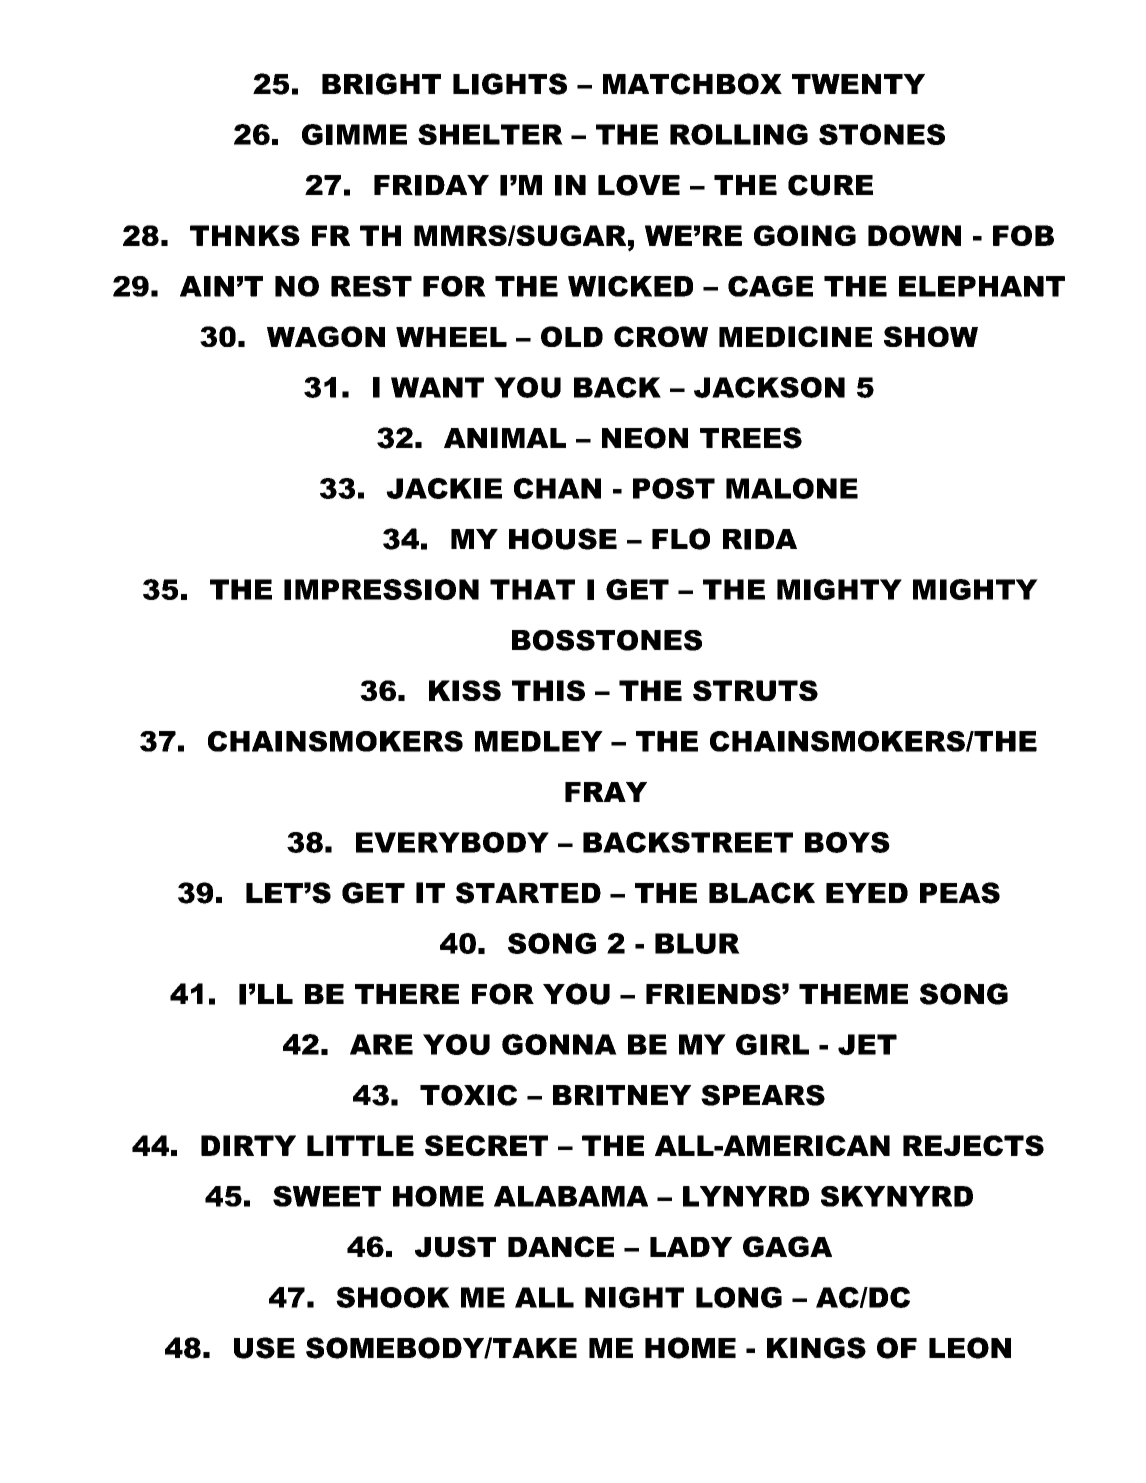 This screenshot has height=1483, width=1146. I want to click on SHOW, so click(931, 336).
